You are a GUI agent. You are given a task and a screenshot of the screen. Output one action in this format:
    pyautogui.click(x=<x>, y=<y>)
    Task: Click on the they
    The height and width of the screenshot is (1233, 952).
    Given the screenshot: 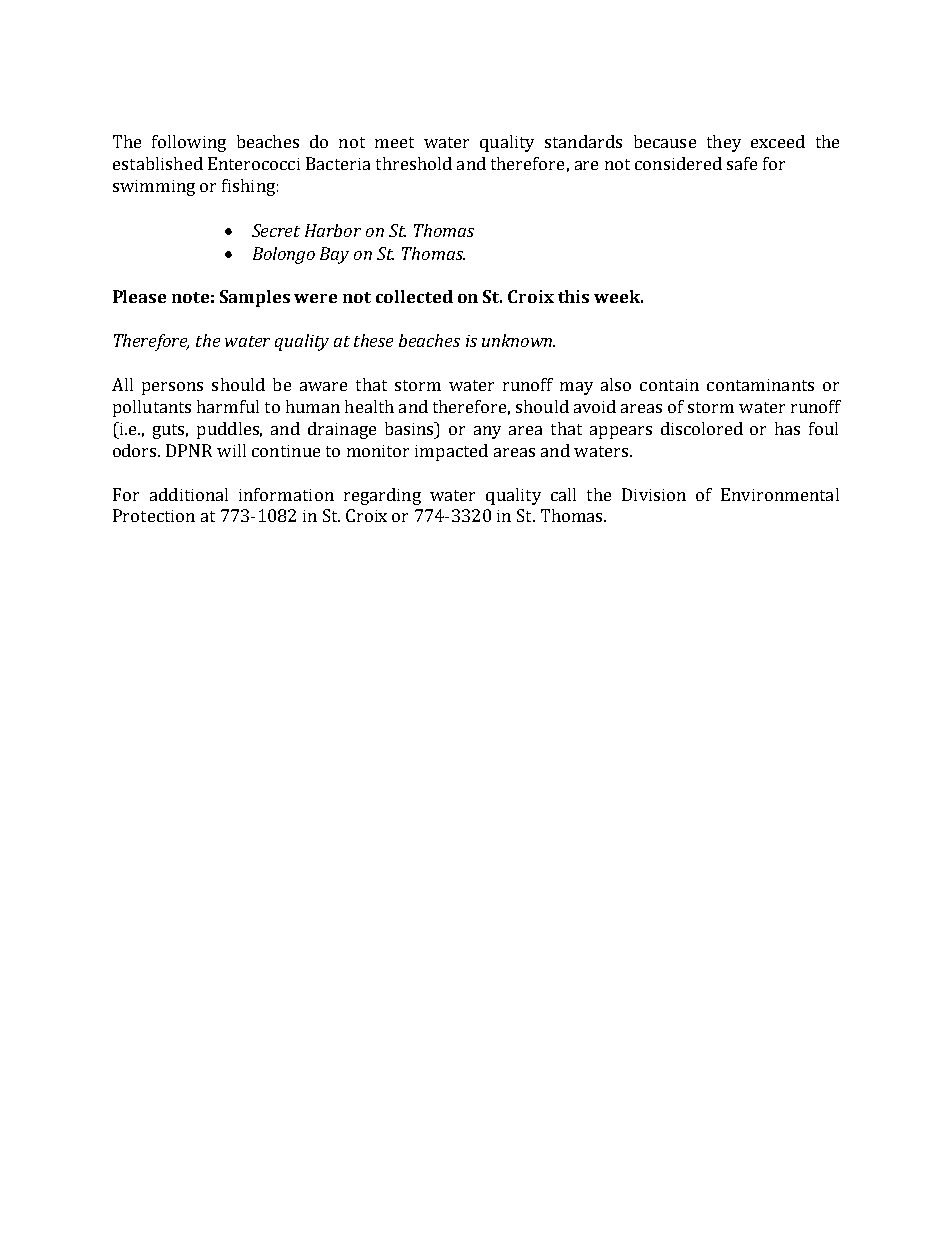 What is the action you would take?
    pyautogui.click(x=724, y=143)
